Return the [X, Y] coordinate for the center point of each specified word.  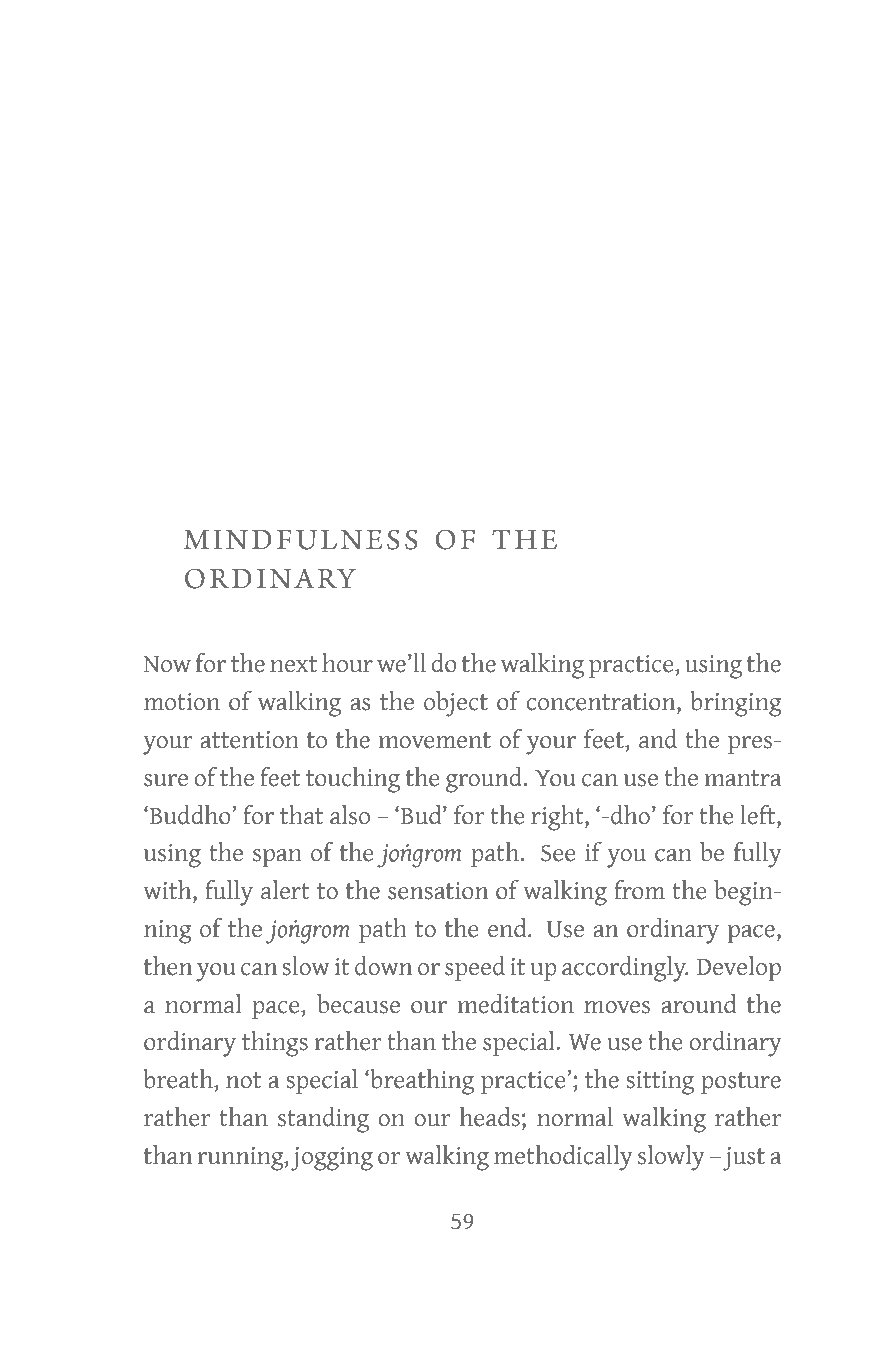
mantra [743, 778]
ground [485, 780]
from [639, 889]
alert [285, 890]
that [301, 815]
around [699, 1004]
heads [490, 1117]
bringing [736, 704]
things [275, 1044]
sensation [438, 891]
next [293, 664]
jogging [332, 1159]
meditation [516, 1004]
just [744, 1159]
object [456, 704]
